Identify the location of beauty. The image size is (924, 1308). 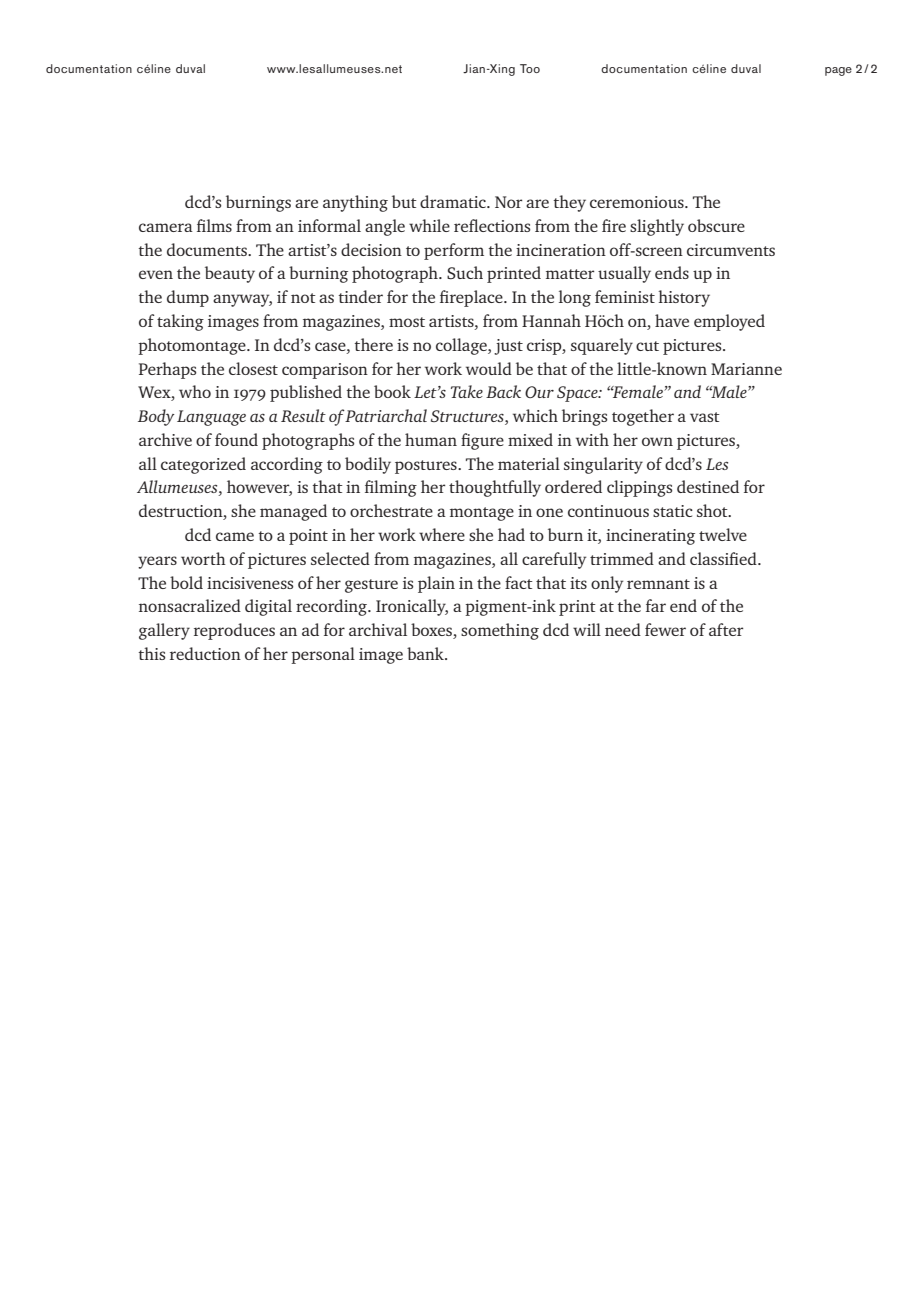
(230, 274).
